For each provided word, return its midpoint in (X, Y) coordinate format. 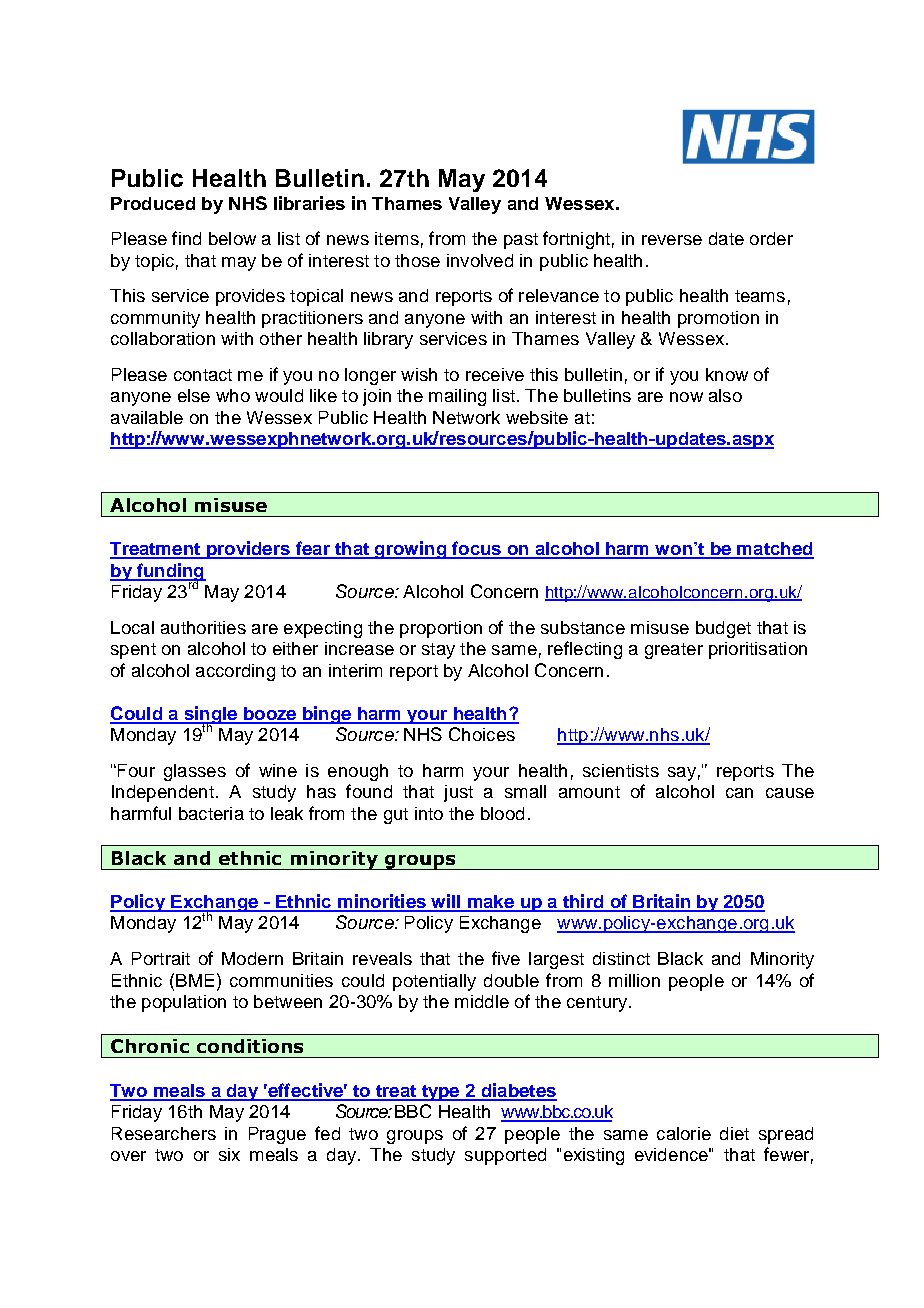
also (725, 395)
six (229, 1154)
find (186, 238)
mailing (457, 397)
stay (438, 651)
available (147, 417)
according (235, 672)
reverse (672, 240)
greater (674, 651)
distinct (621, 958)
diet (734, 1133)
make (490, 903)
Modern (252, 958)
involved (480, 260)
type (440, 1093)
